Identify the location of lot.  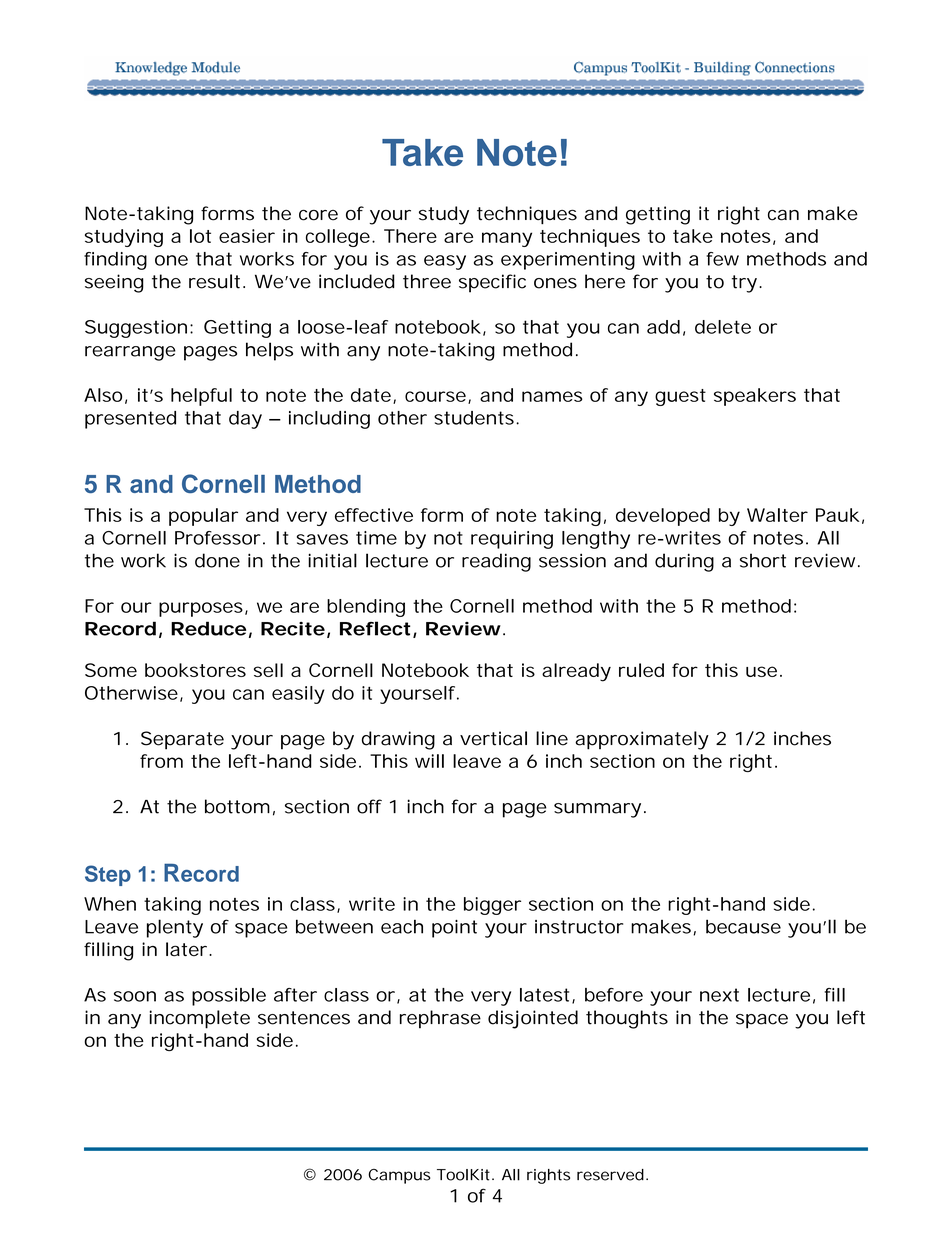
(200, 236).
